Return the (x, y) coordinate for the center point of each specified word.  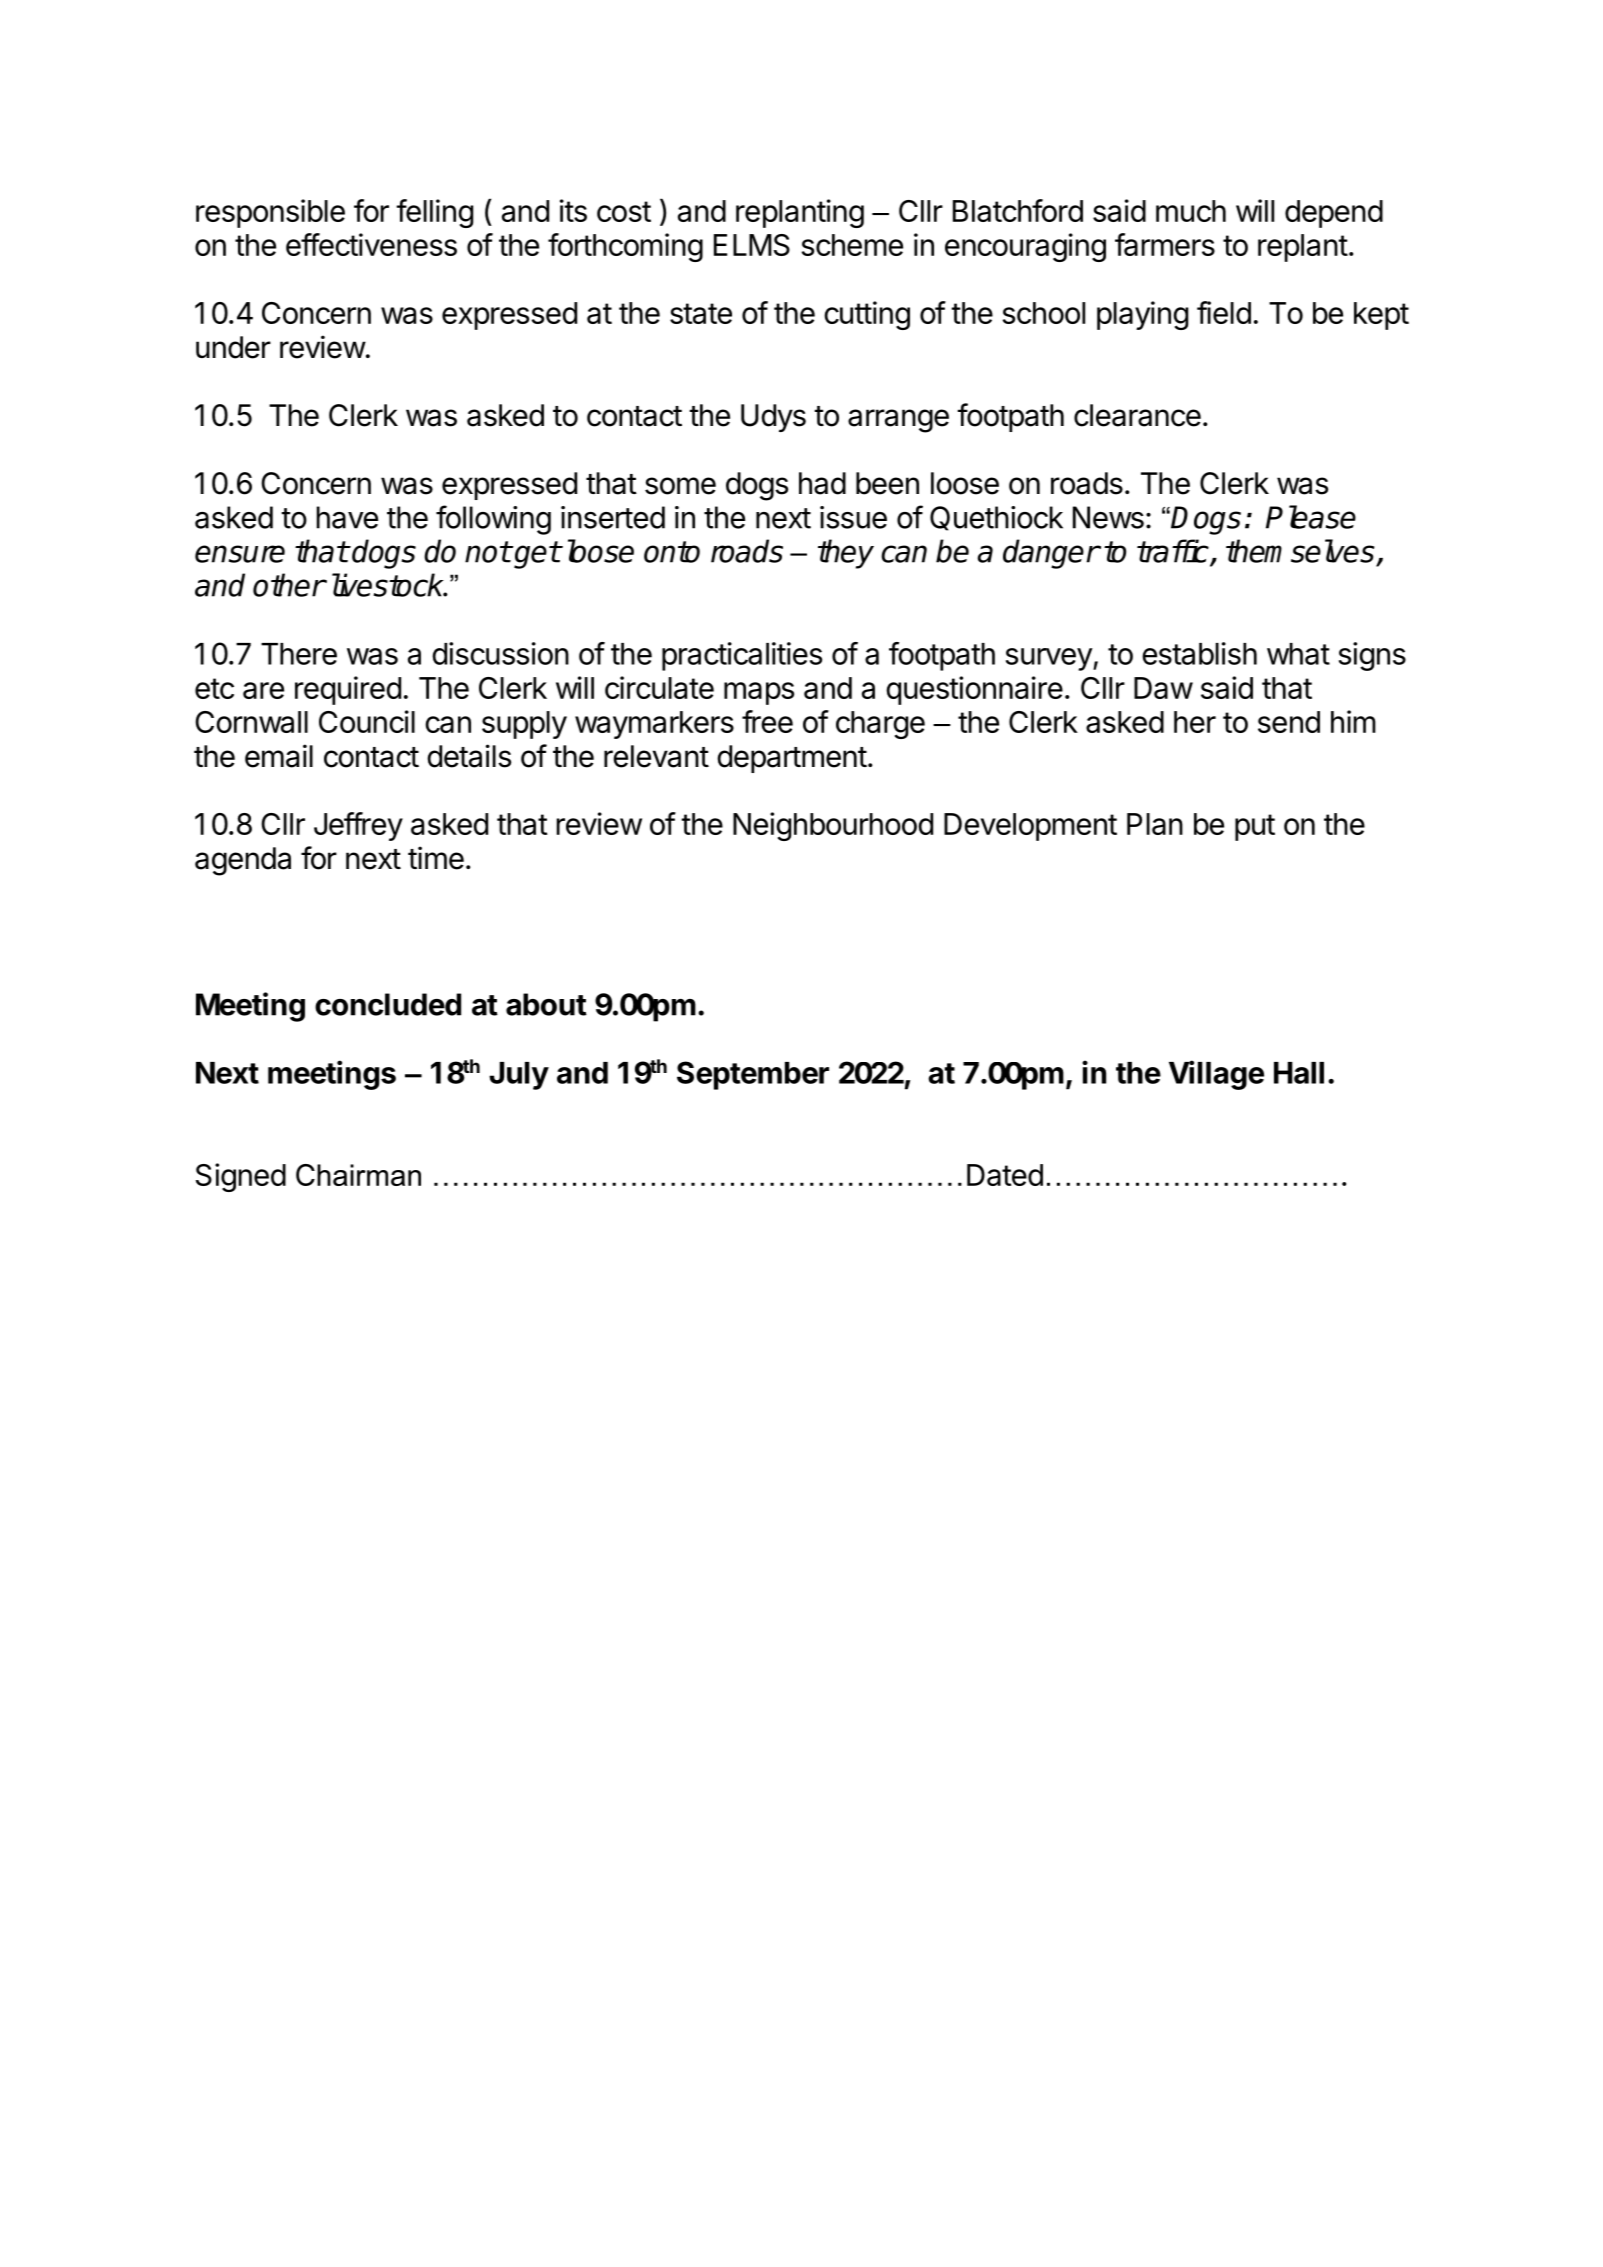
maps (759, 693)
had (822, 483)
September (753, 1075)
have (347, 517)
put (1255, 827)
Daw (1163, 688)
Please (1311, 517)
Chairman (358, 1175)
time (436, 858)
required (348, 690)
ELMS (752, 245)
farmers (1165, 244)
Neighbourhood (833, 826)
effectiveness (371, 244)
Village (1216, 1075)
